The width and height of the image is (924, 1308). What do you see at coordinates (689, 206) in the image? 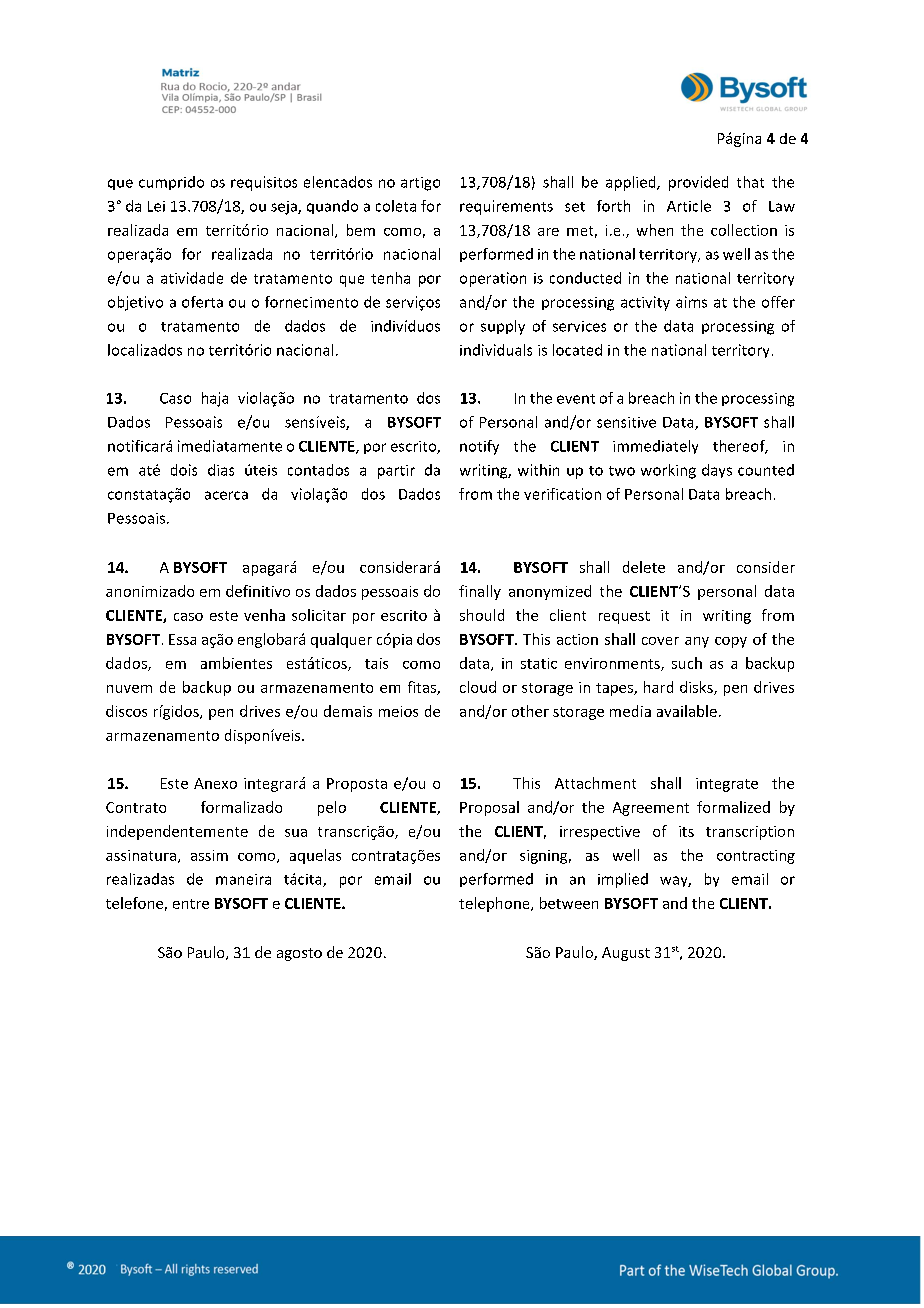
I see `Article` at bounding box center [689, 206].
